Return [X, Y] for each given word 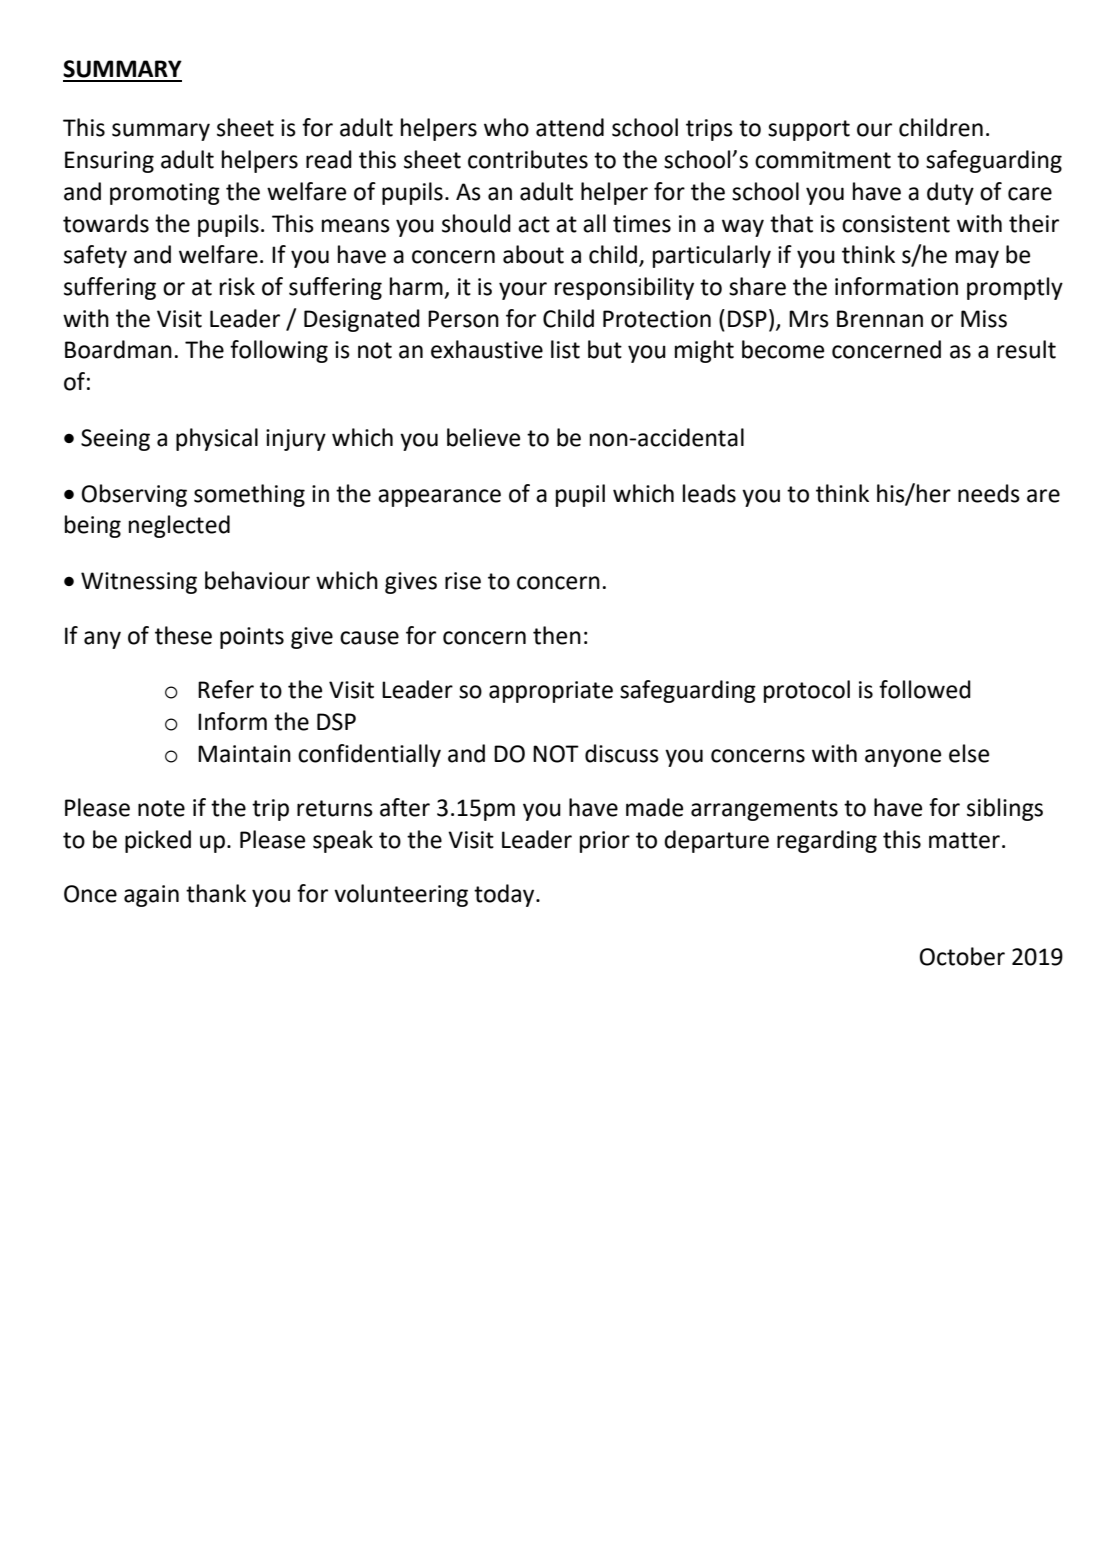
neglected [179, 526]
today [505, 895]
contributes [528, 159]
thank [216, 893]
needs [989, 493]
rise [463, 581]
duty [950, 193]
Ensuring [109, 162]
